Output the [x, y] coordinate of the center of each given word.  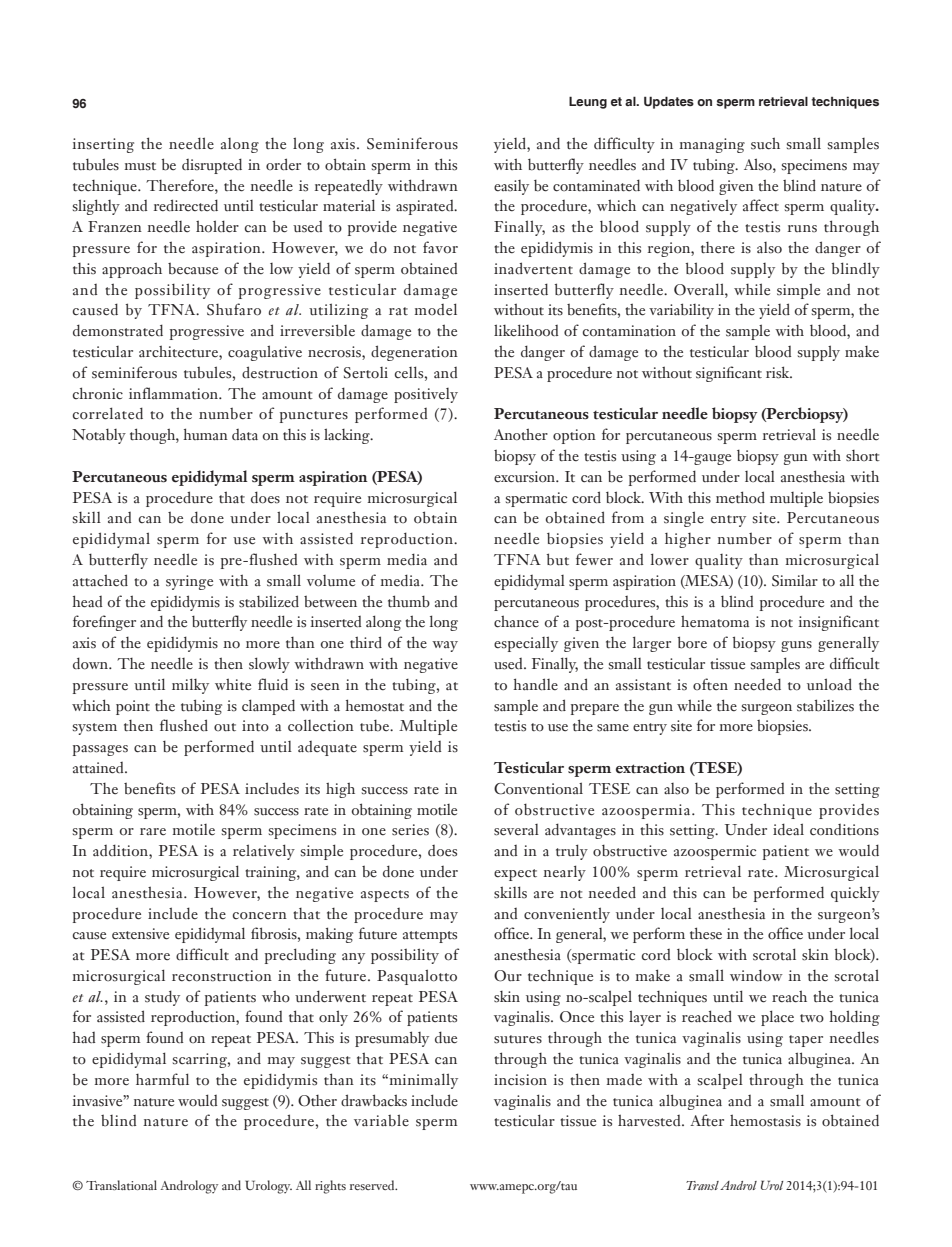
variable [381, 1120]
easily [511, 187]
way [445, 646]
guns [796, 646]
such [765, 143]
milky [190, 686]
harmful [162, 1079]
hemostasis [765, 1120]
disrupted [212, 166]
